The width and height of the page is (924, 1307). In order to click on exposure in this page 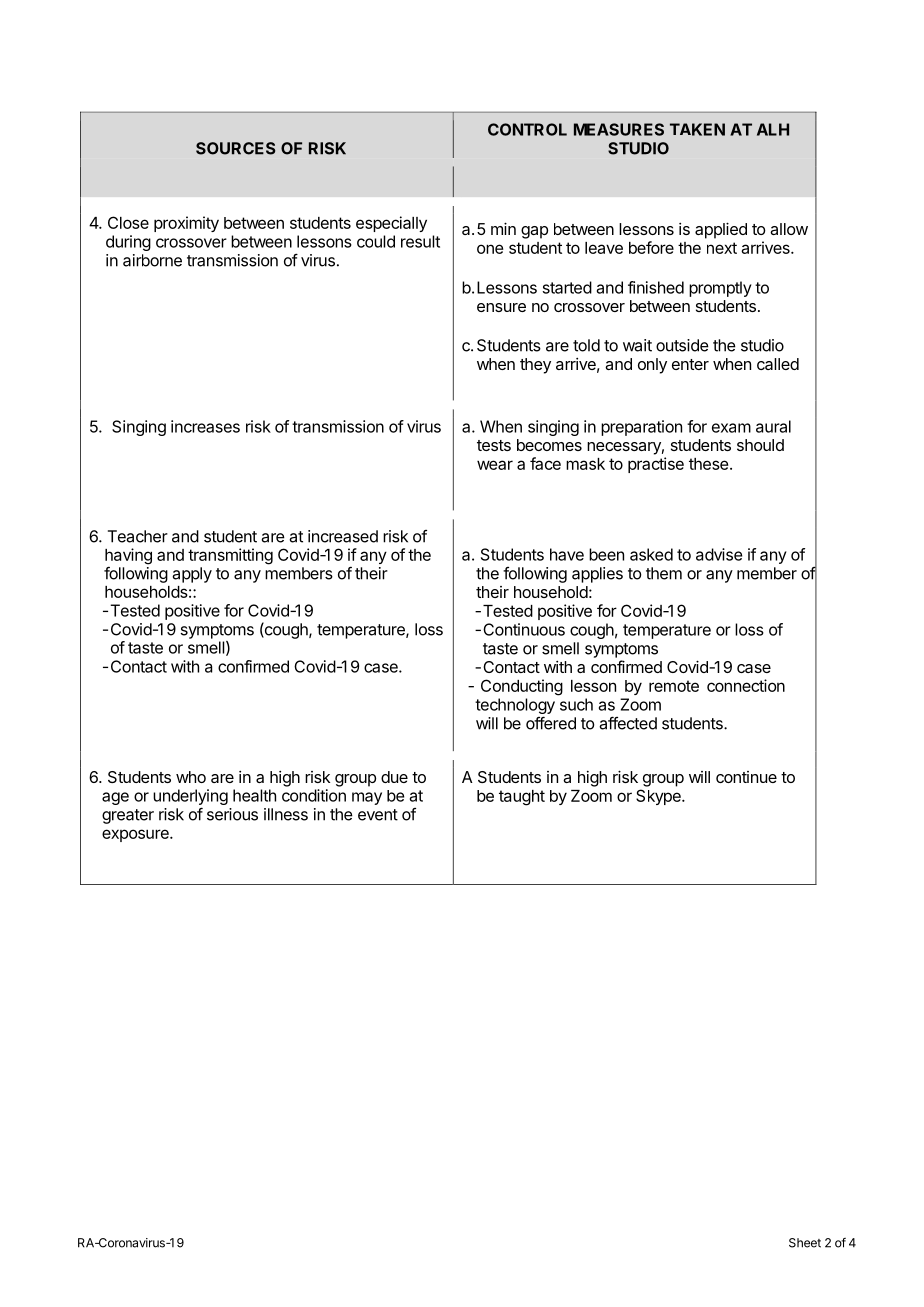, I will do `click(136, 835)`.
